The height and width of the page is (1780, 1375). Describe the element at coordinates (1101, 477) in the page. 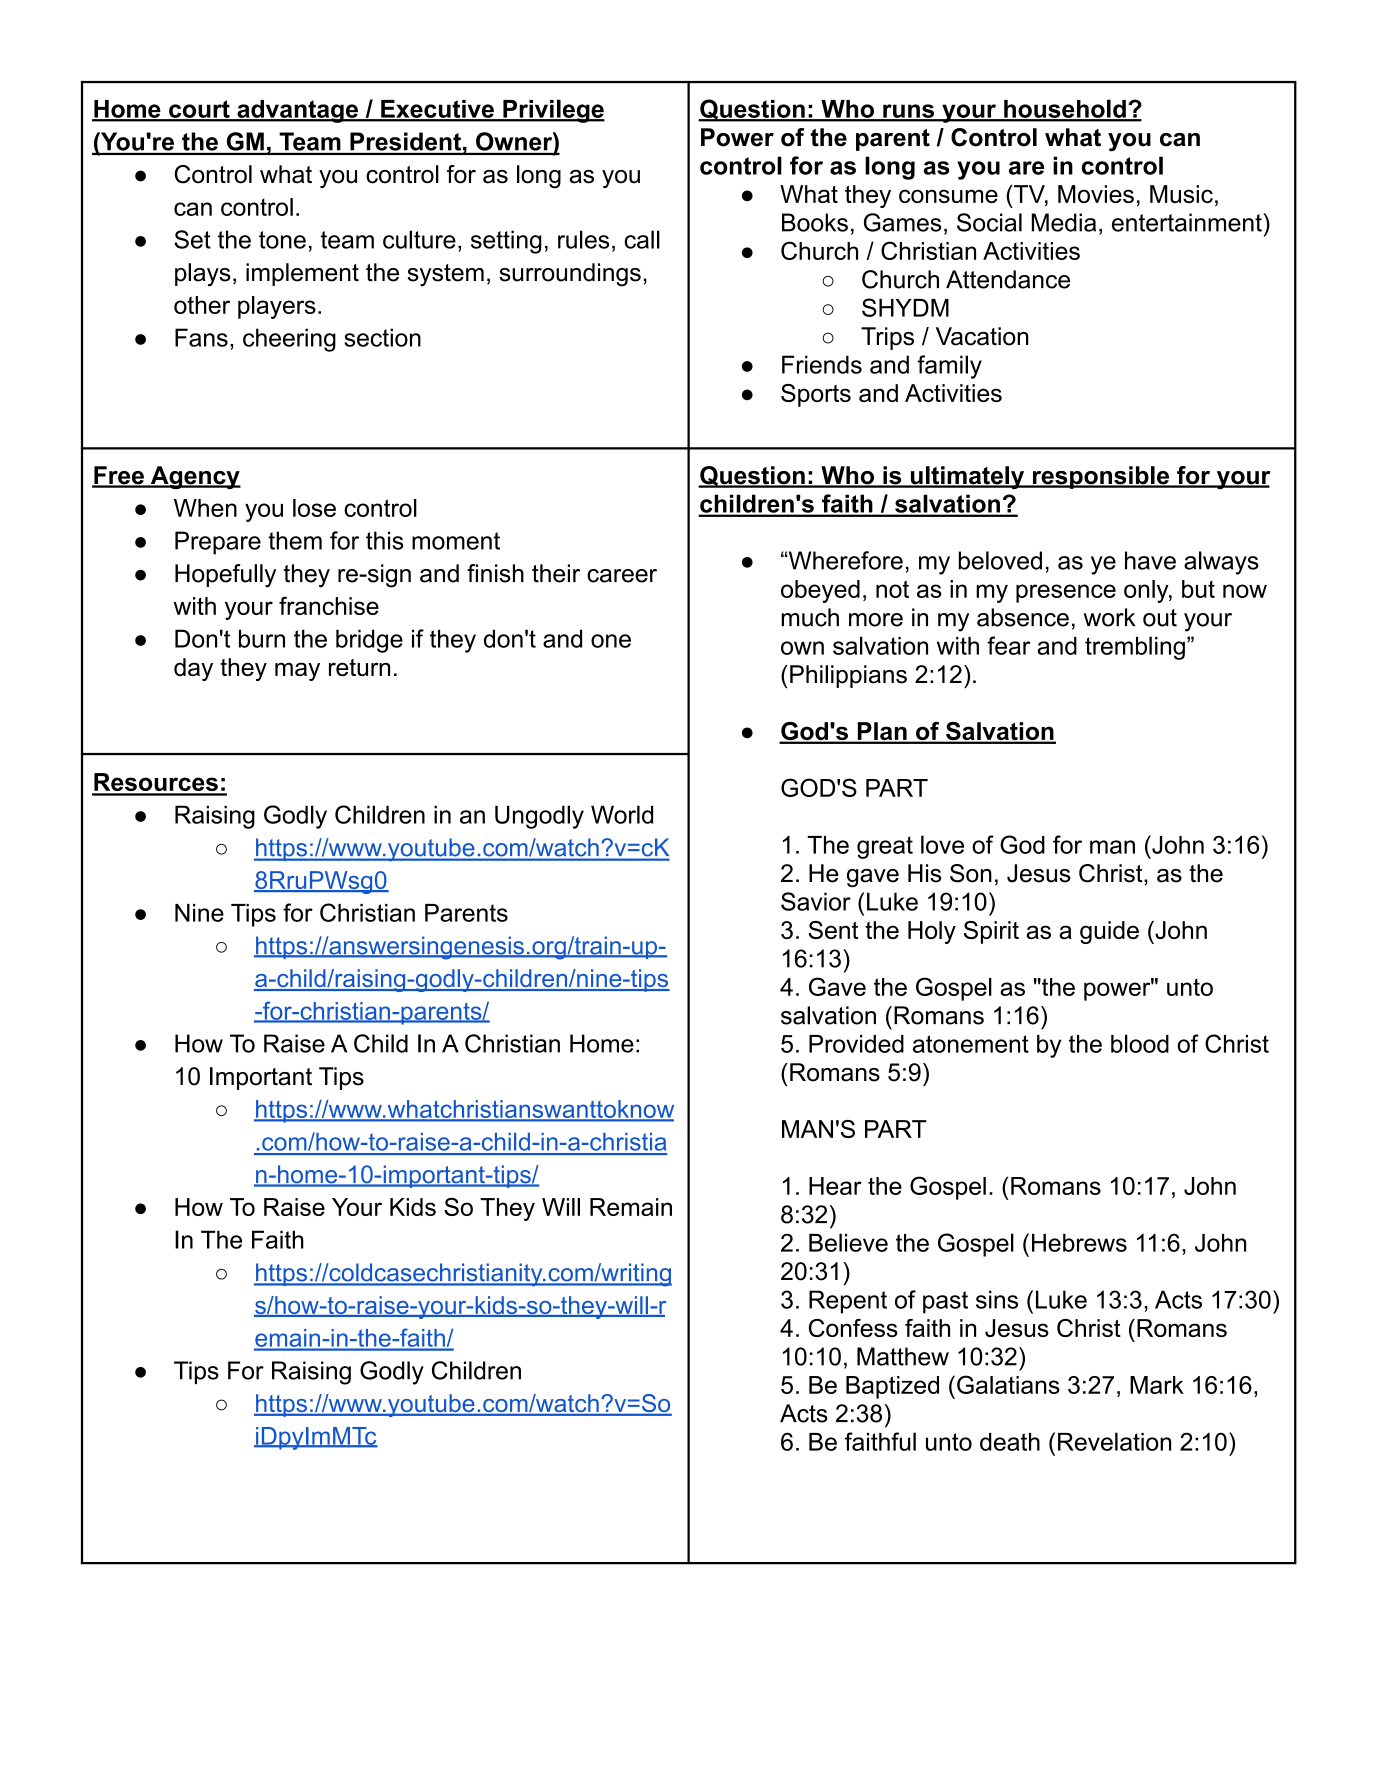

I see `responsible` at that location.
